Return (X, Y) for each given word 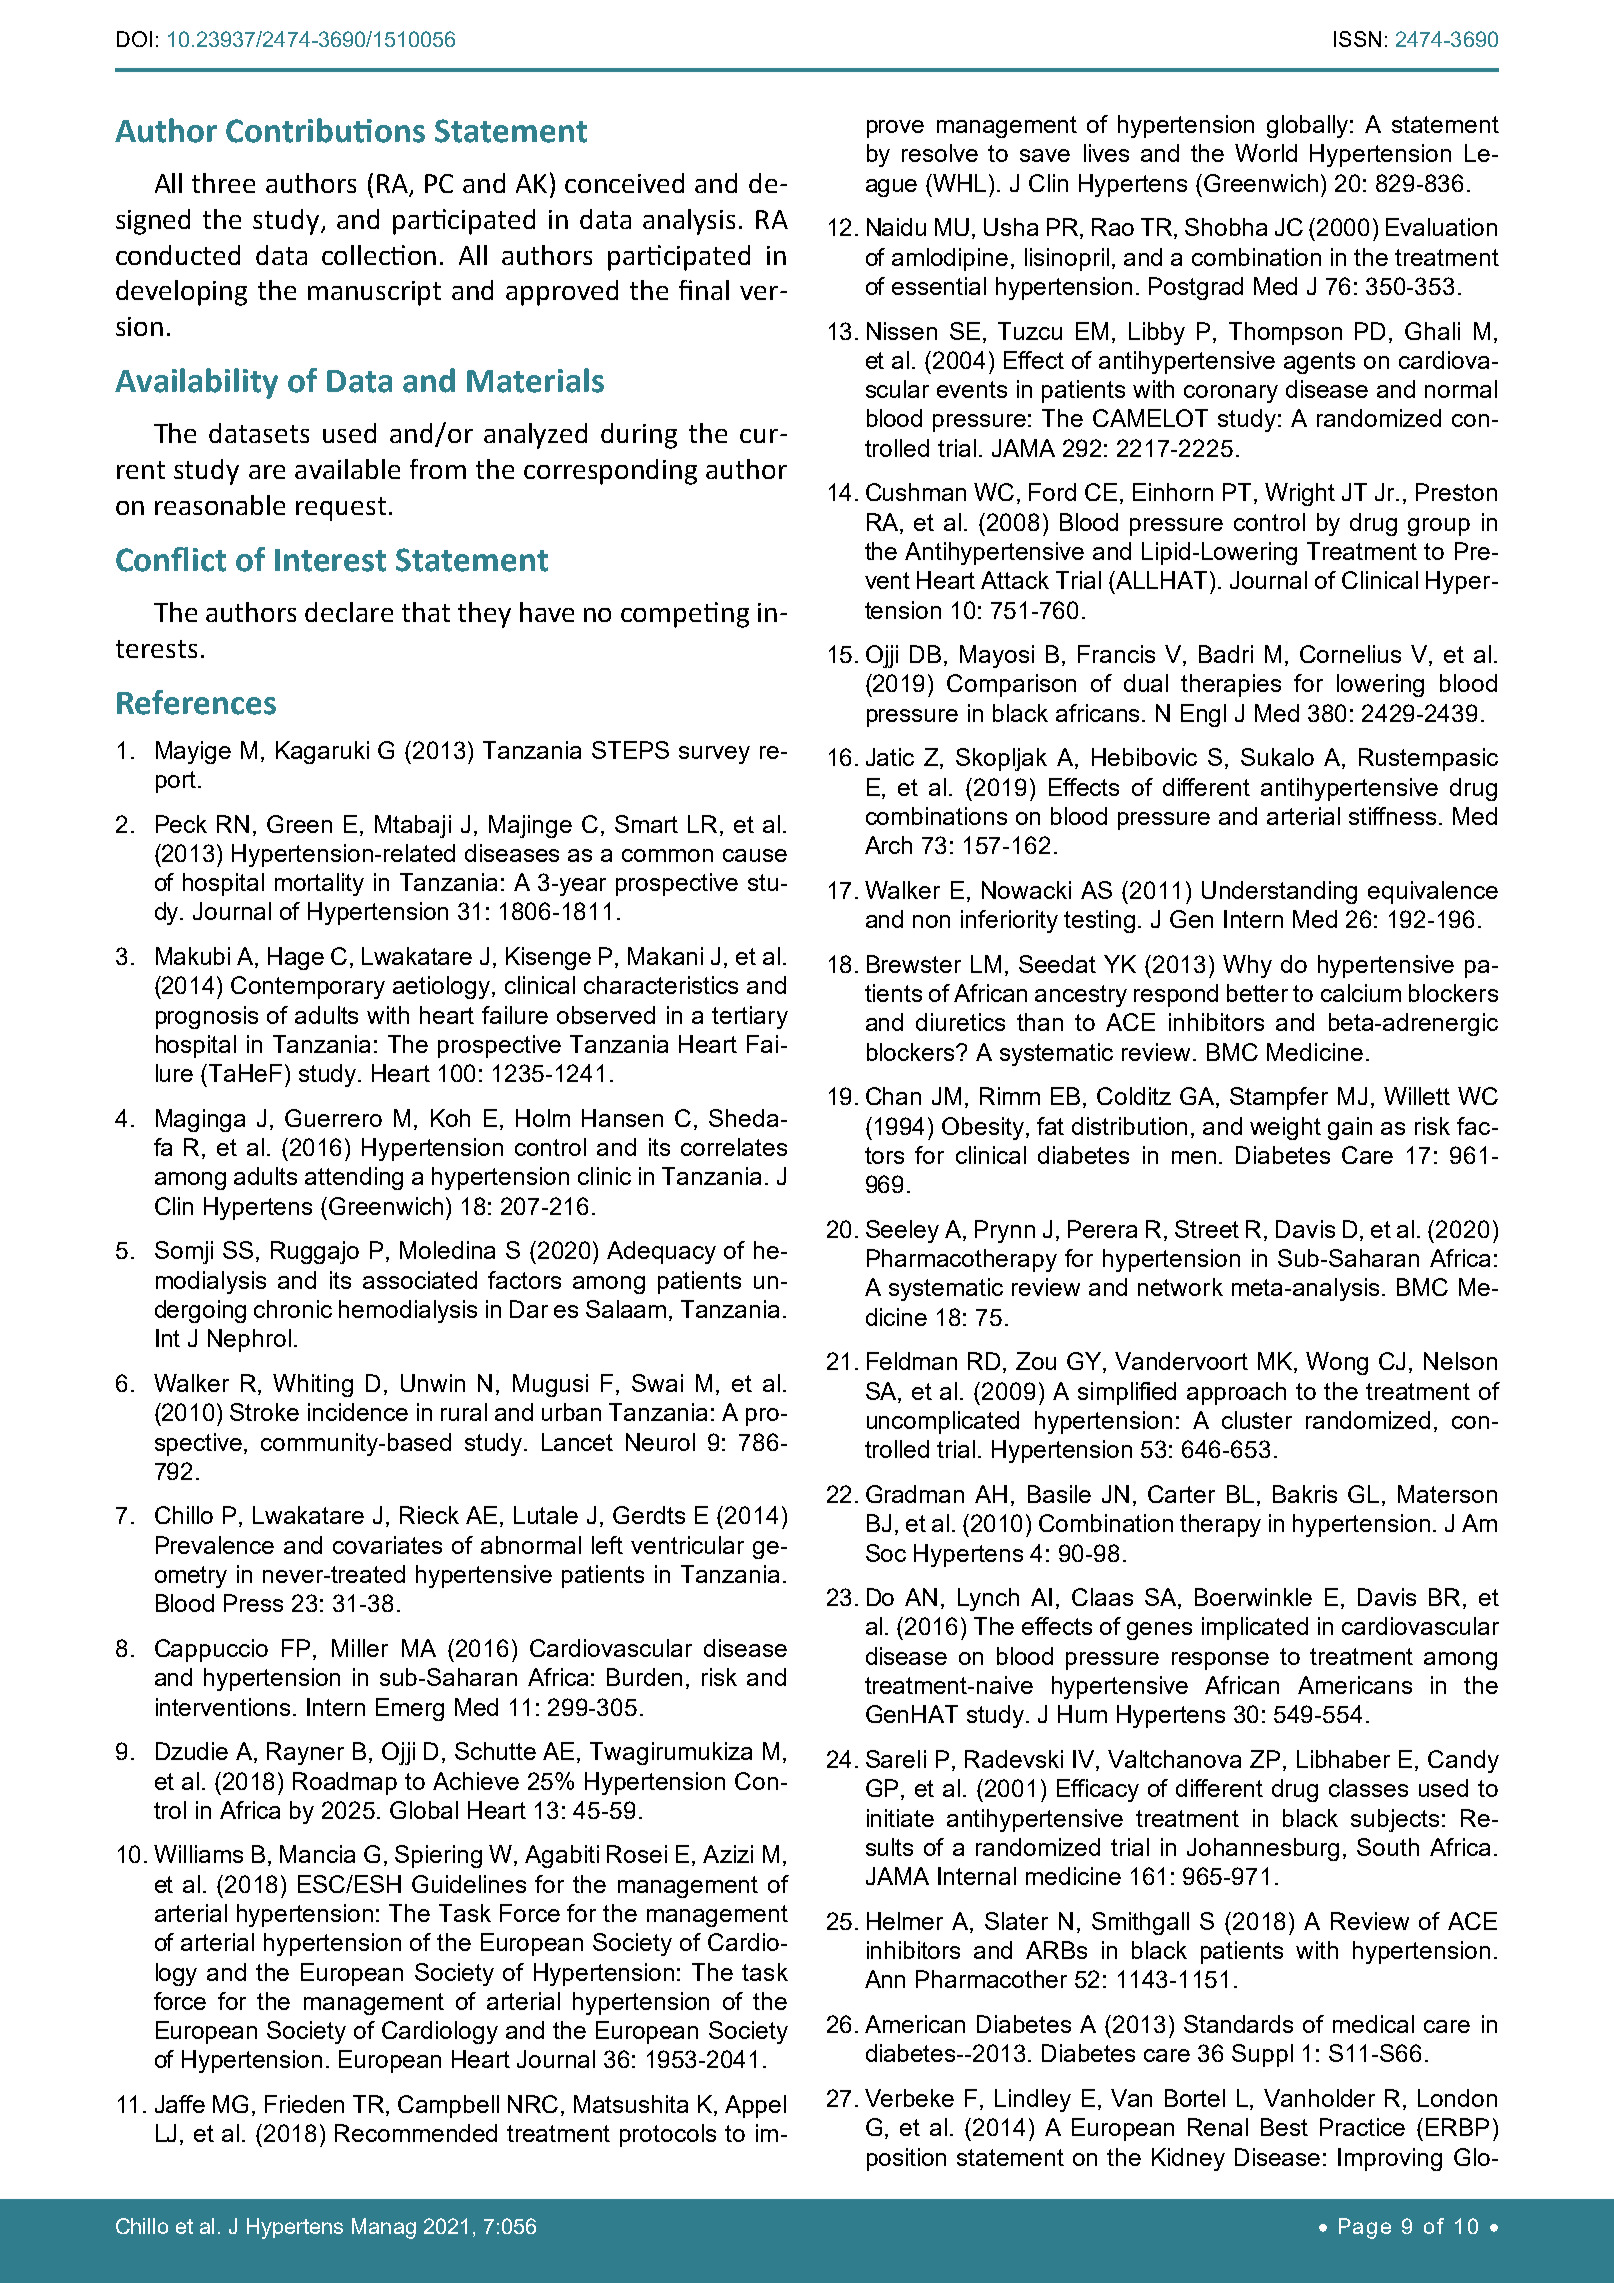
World (1266, 153)
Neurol (660, 1442)
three (223, 183)
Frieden (304, 2104)
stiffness (1392, 816)
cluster (1257, 1420)
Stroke (264, 1412)
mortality (319, 884)
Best (1284, 2127)
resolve (940, 153)
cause (755, 855)
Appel (755, 2106)
